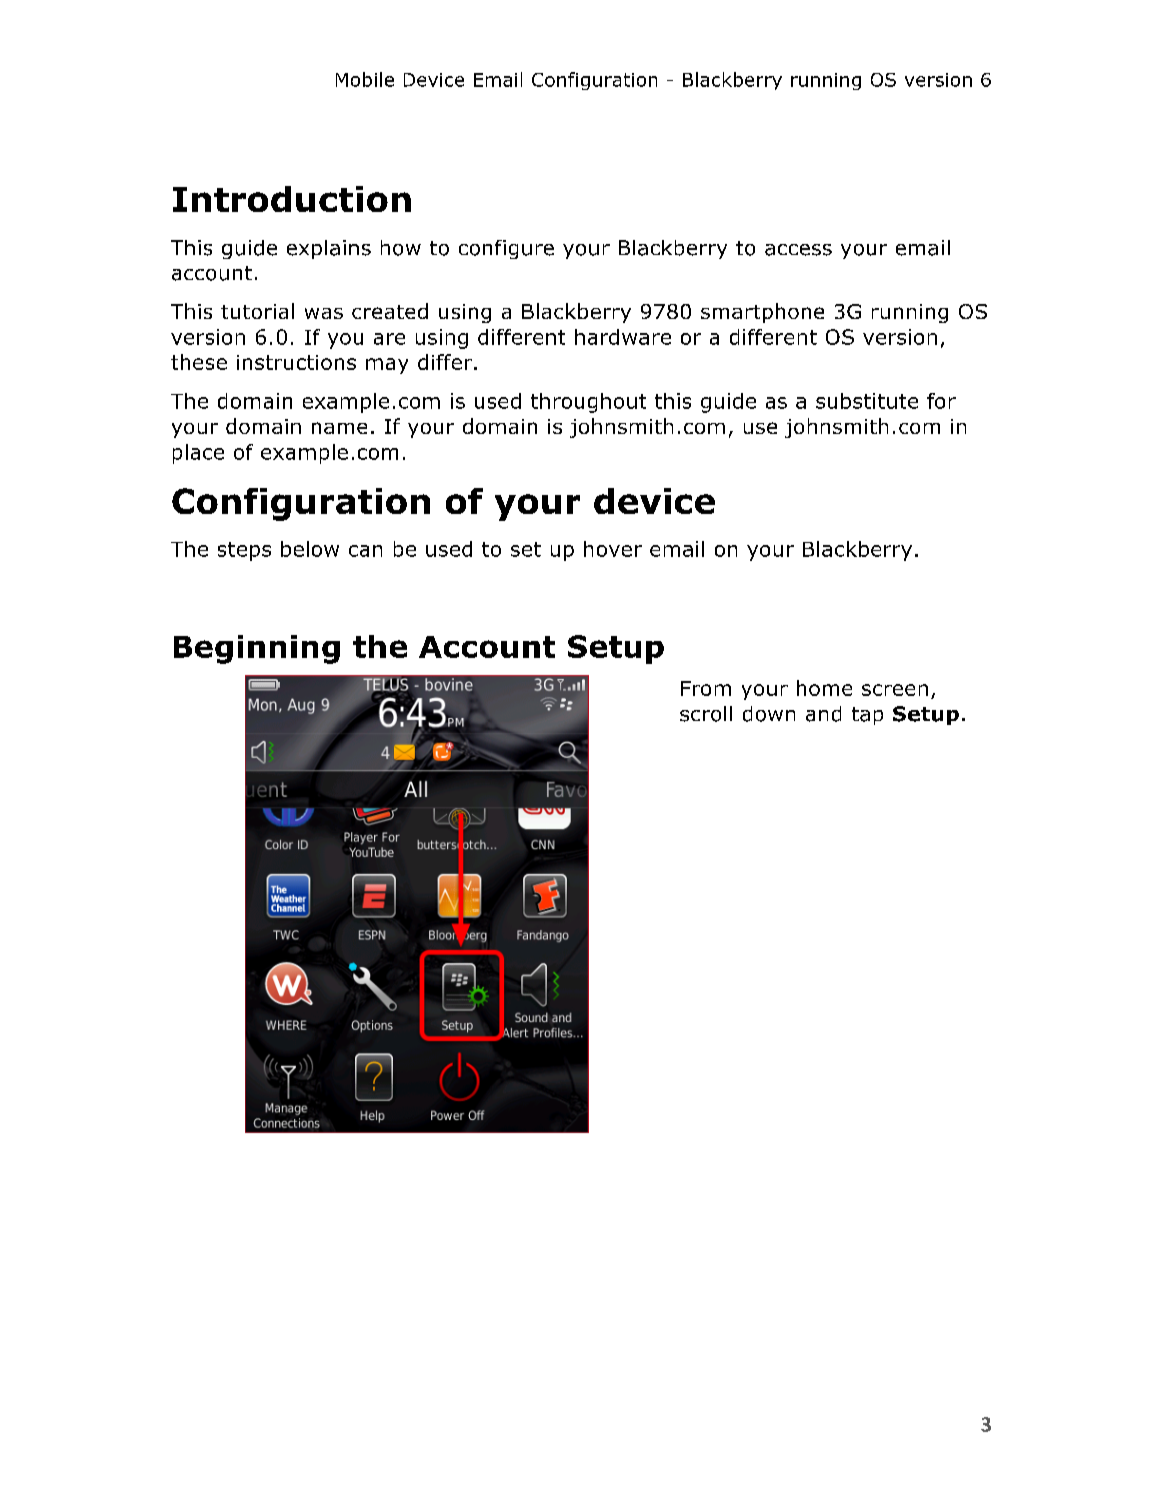 The height and width of the screenshot is (1505, 1163). Describe the element at coordinates (365, 79) in the screenshot. I see `Mobile` at that location.
